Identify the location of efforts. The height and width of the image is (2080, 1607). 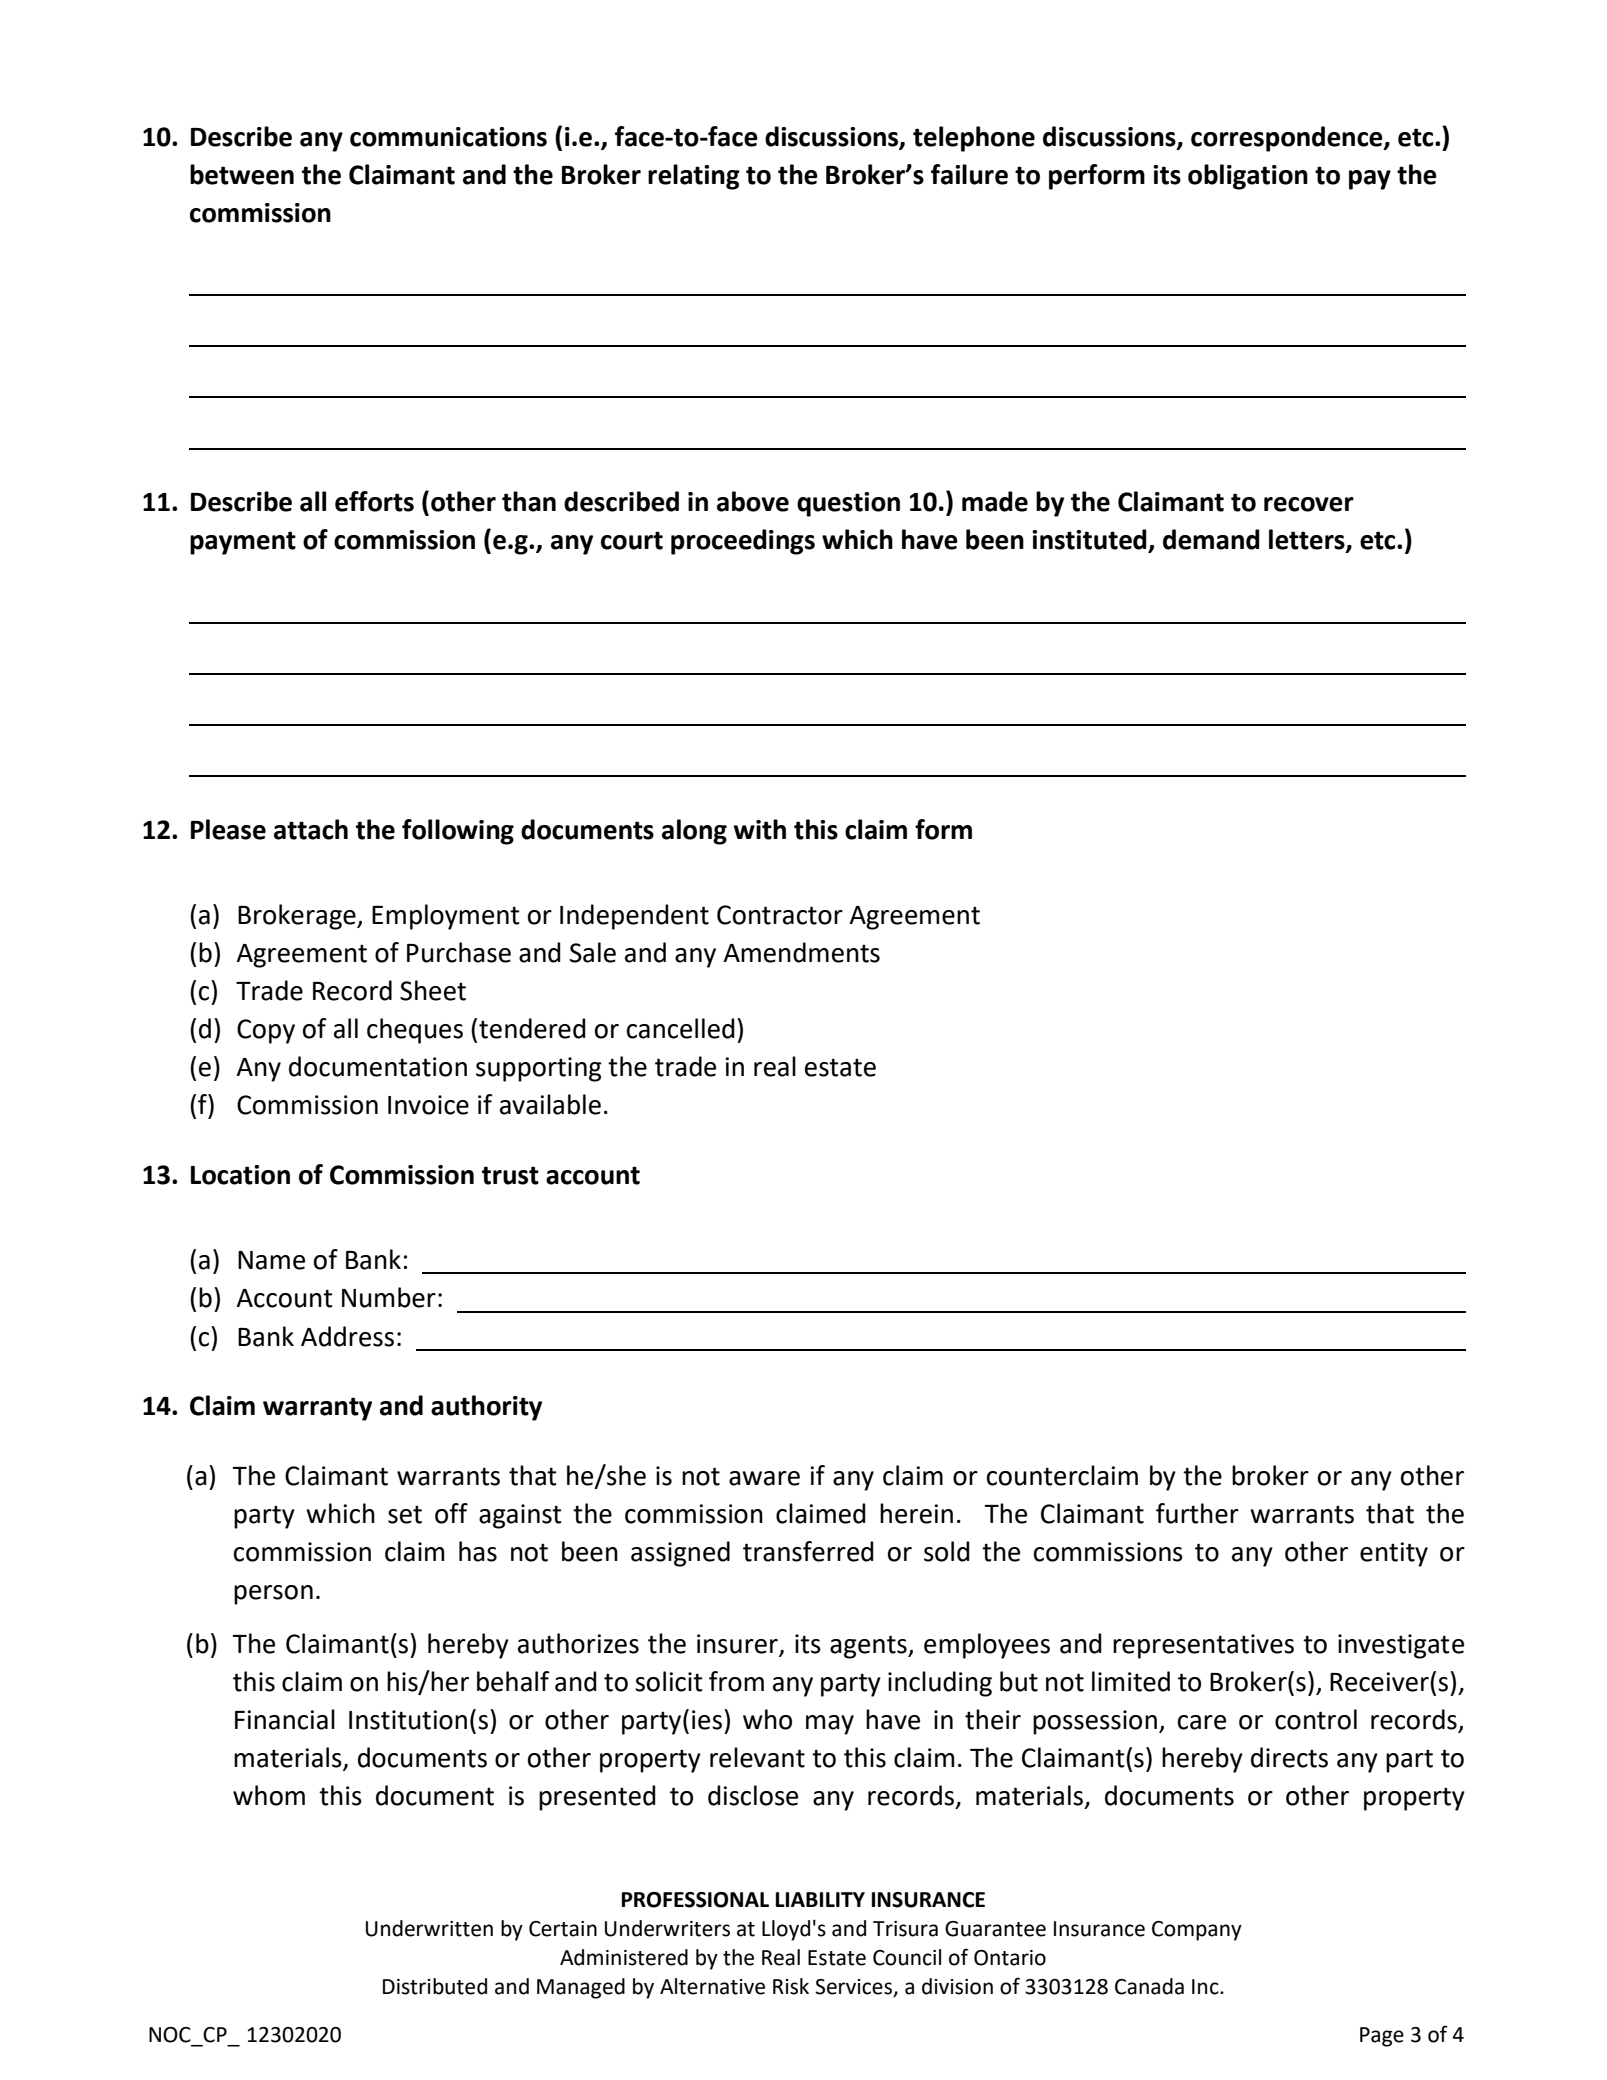
(374, 501).
